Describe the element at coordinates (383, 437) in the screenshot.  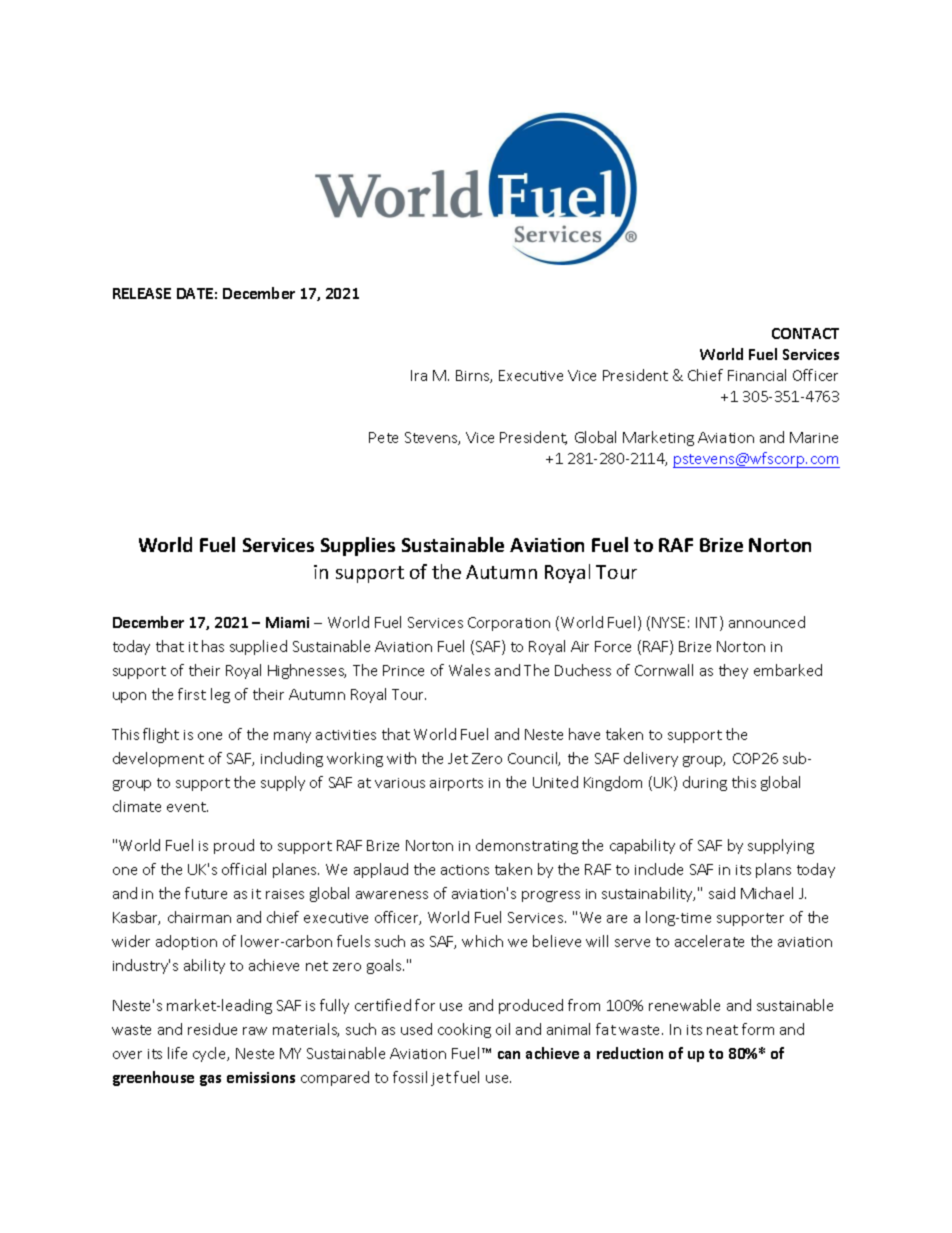
I see `Pete` at that location.
